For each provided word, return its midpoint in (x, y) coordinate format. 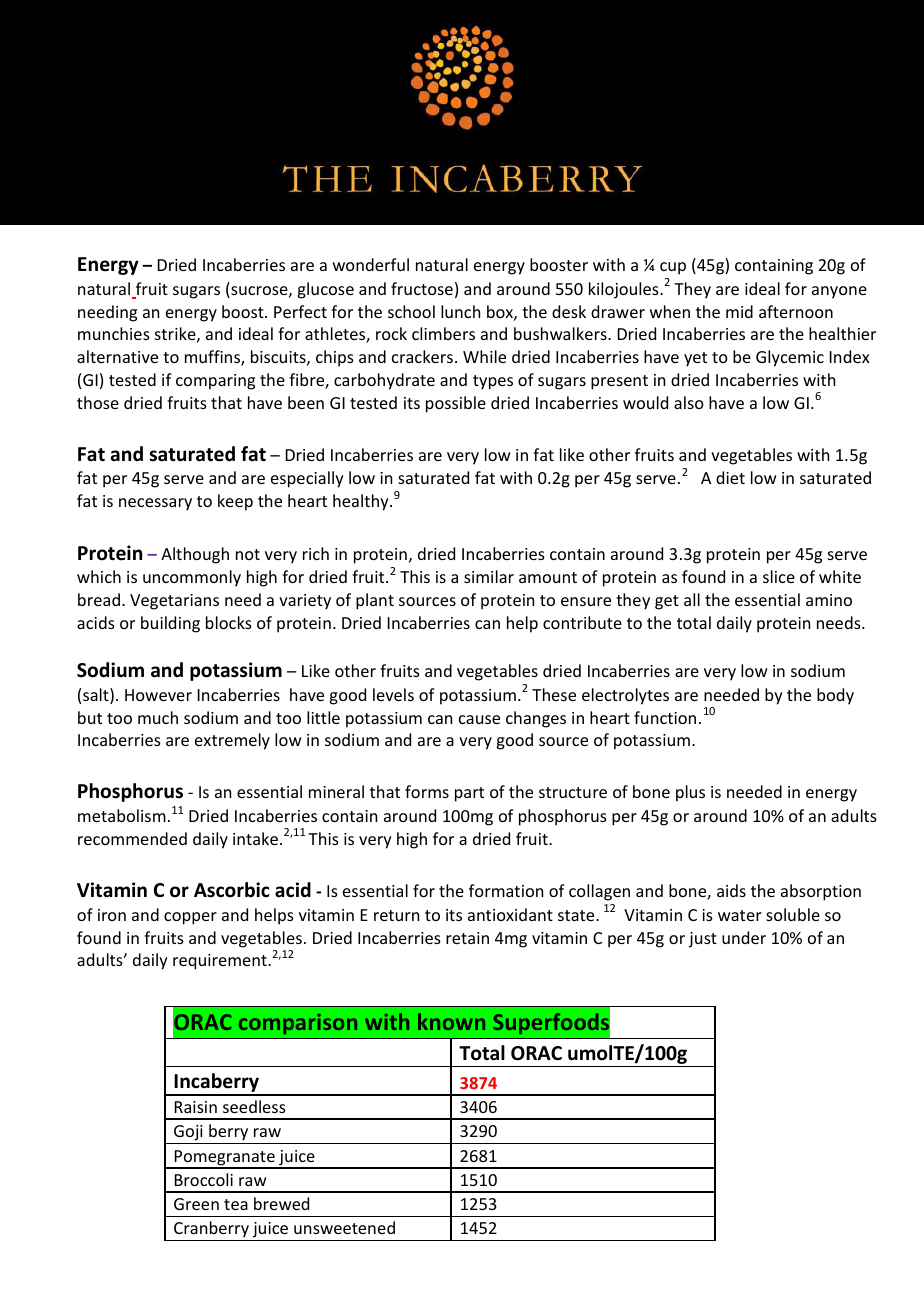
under (744, 937)
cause (479, 719)
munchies (114, 333)
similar (489, 576)
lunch (460, 311)
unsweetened (344, 1227)
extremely (232, 741)
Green (196, 1204)
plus (690, 793)
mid (739, 311)
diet (730, 477)
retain (467, 938)
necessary (155, 504)
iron (112, 915)
